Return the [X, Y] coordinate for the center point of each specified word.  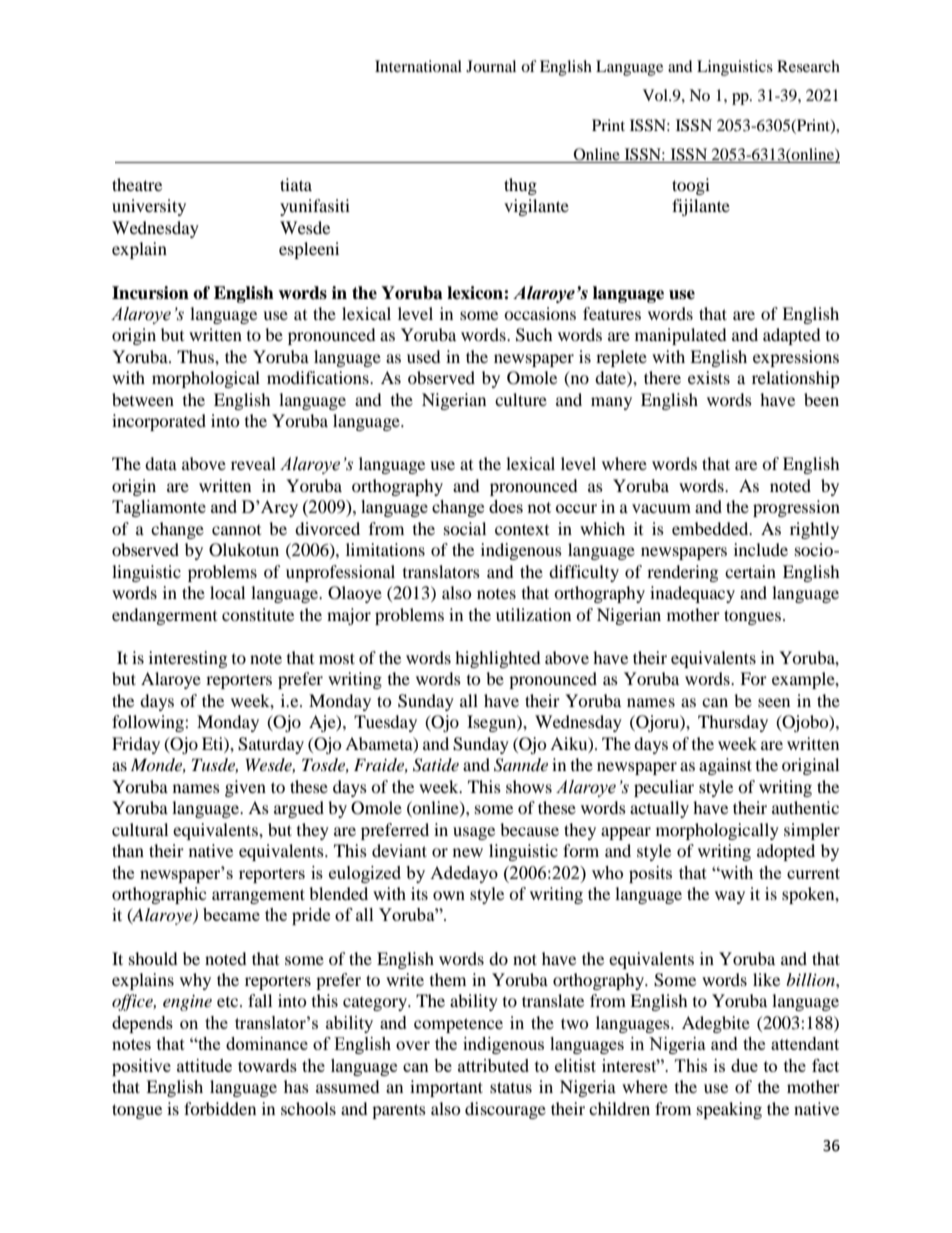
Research [808, 66]
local [227, 592]
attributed [493, 1065]
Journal [491, 66]
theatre [137, 184]
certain [750, 571]
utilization [533, 614]
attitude [204, 1065]
